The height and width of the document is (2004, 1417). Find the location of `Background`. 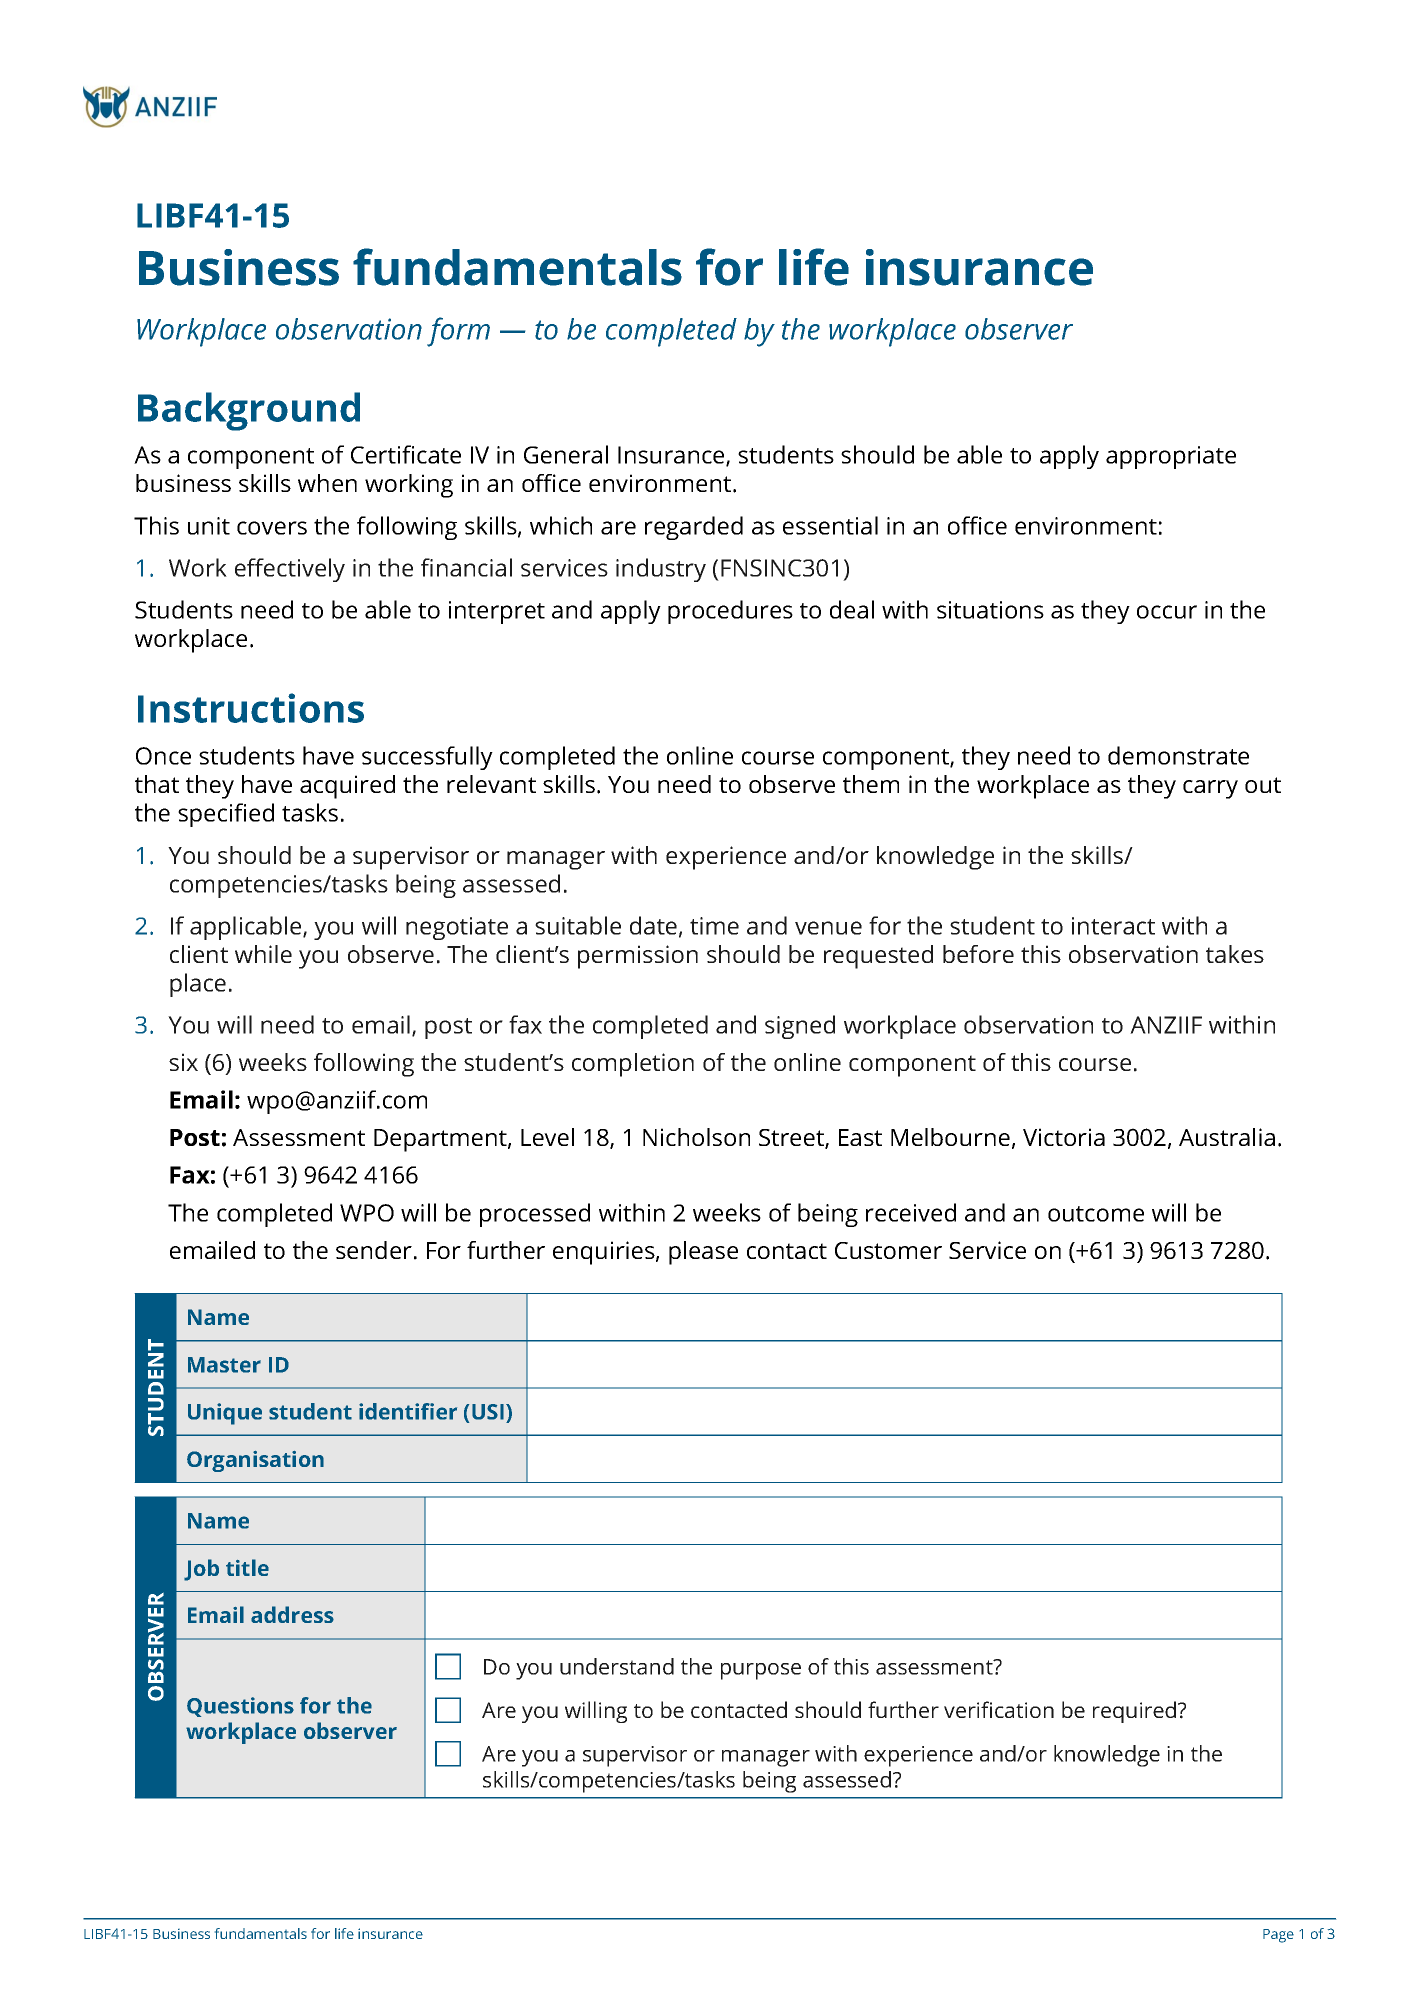

Background is located at coordinates (249, 411).
